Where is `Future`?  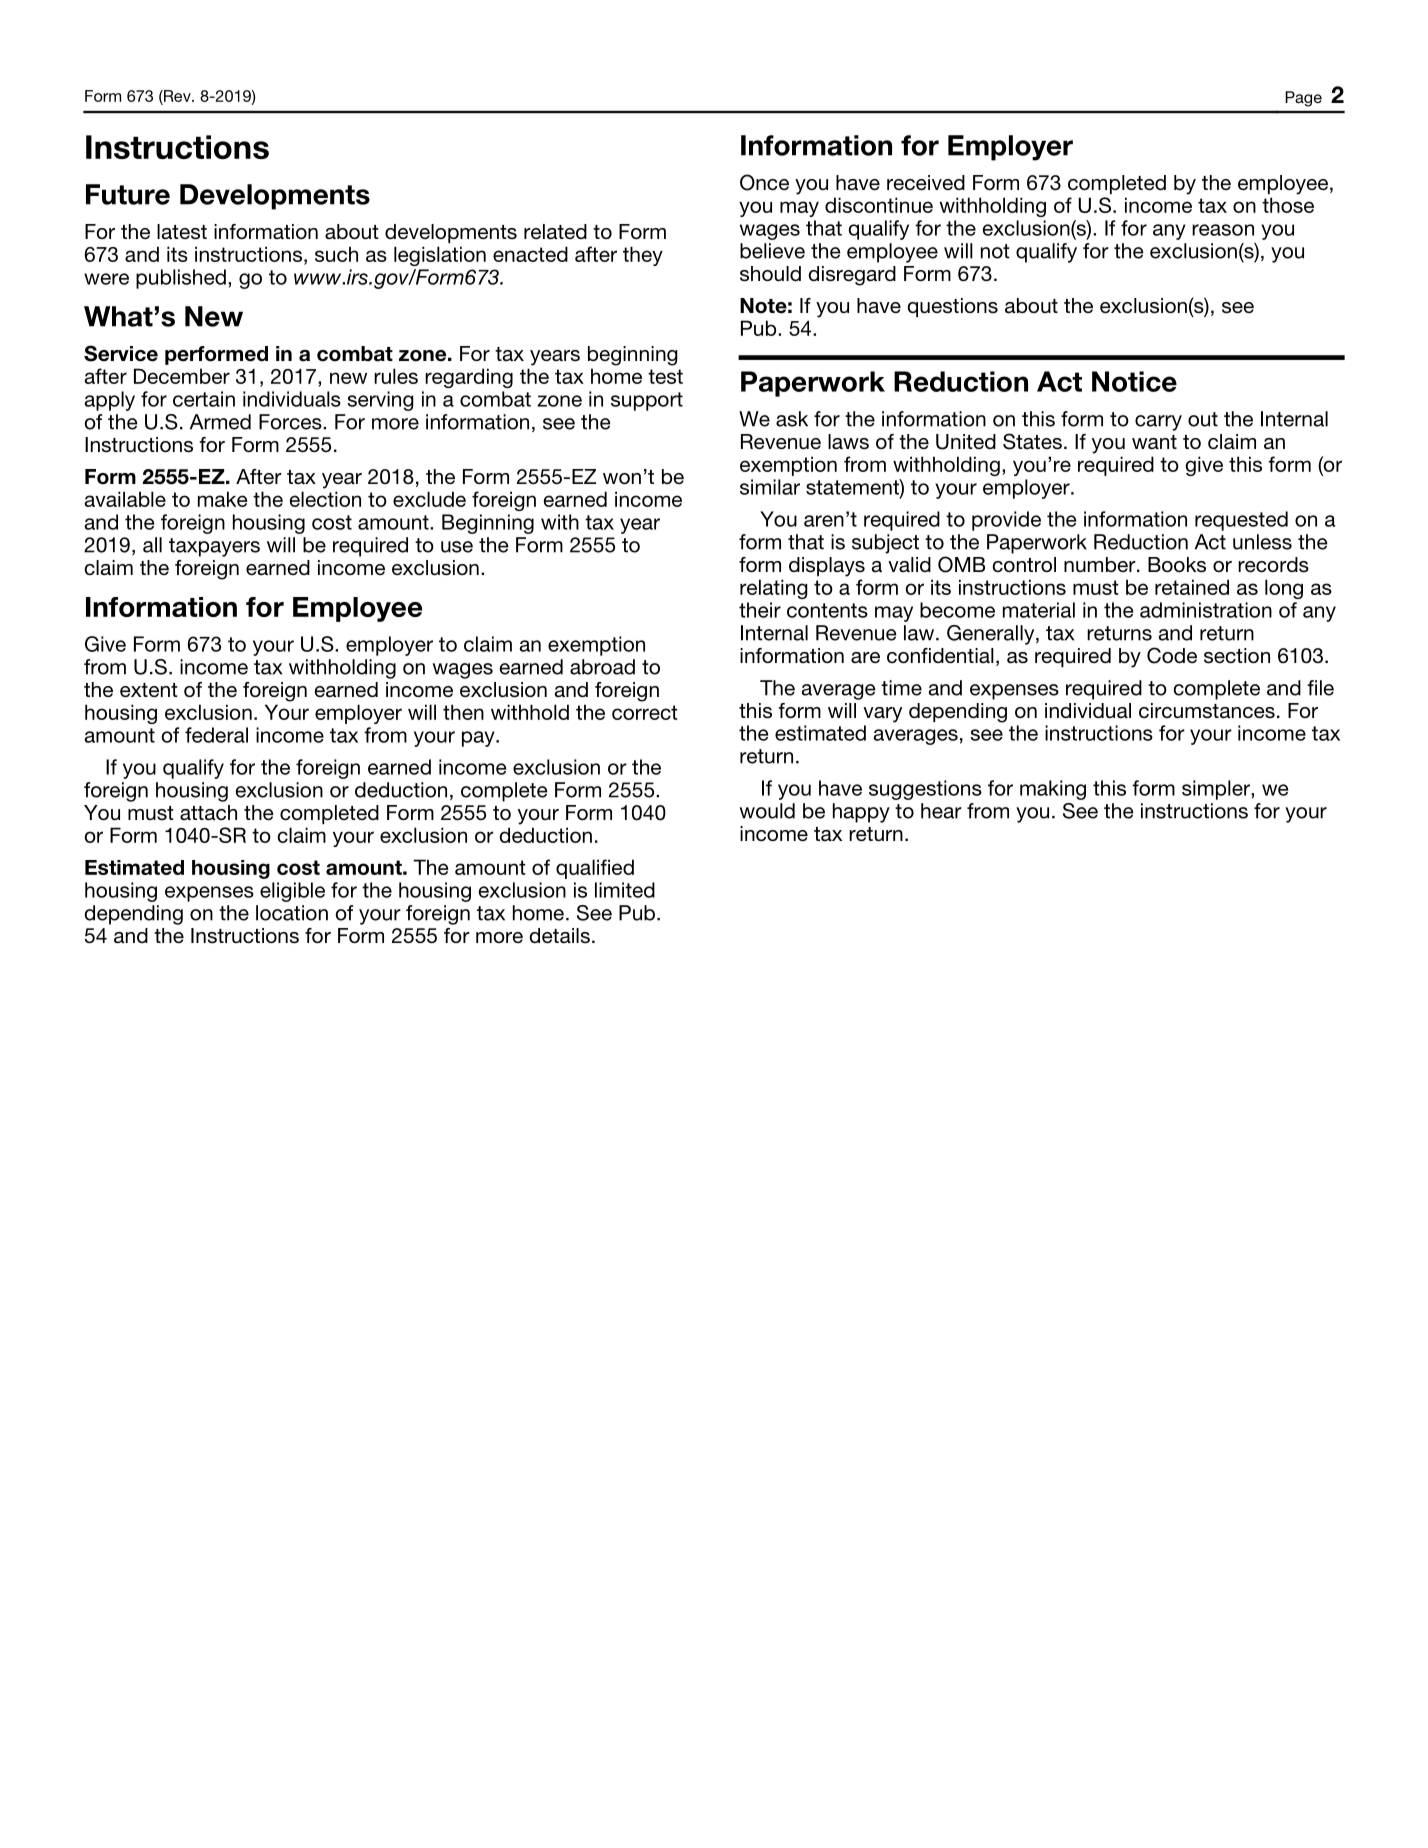
Future is located at coordinates (128, 194).
